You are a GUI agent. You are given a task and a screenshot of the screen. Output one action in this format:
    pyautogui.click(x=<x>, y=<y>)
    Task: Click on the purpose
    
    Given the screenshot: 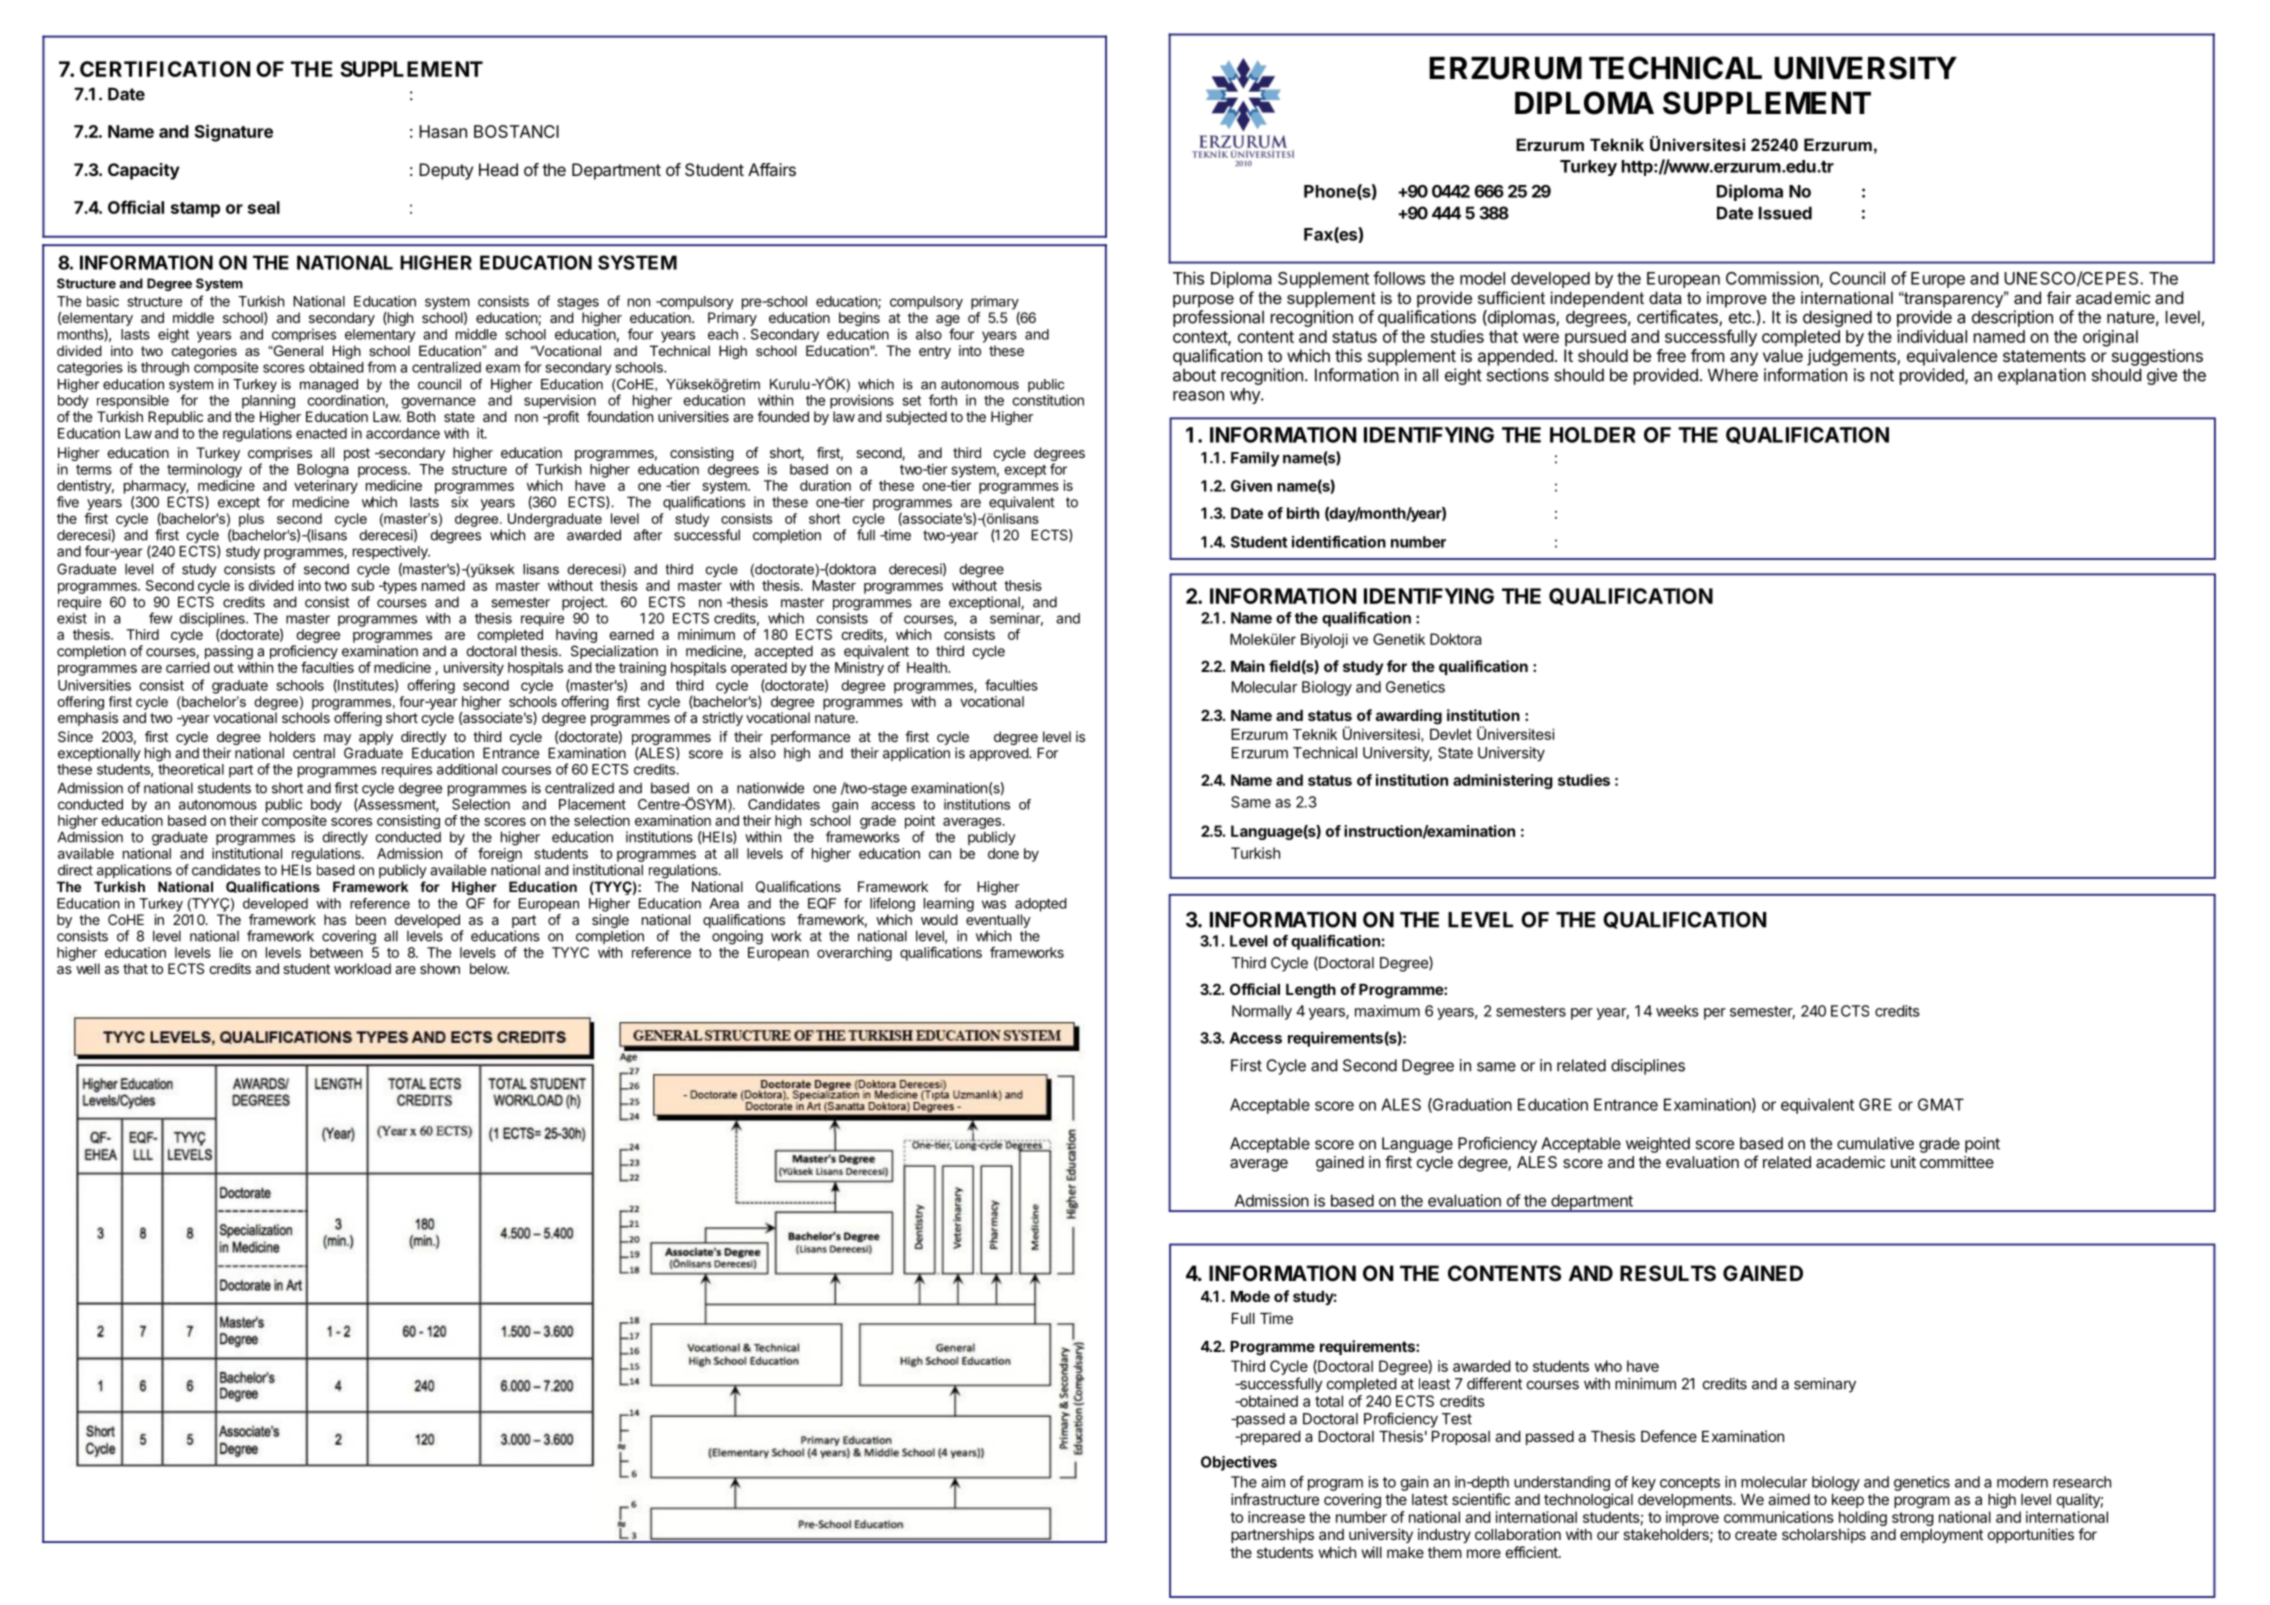 What is the action you would take?
    pyautogui.click(x=1203, y=301)
